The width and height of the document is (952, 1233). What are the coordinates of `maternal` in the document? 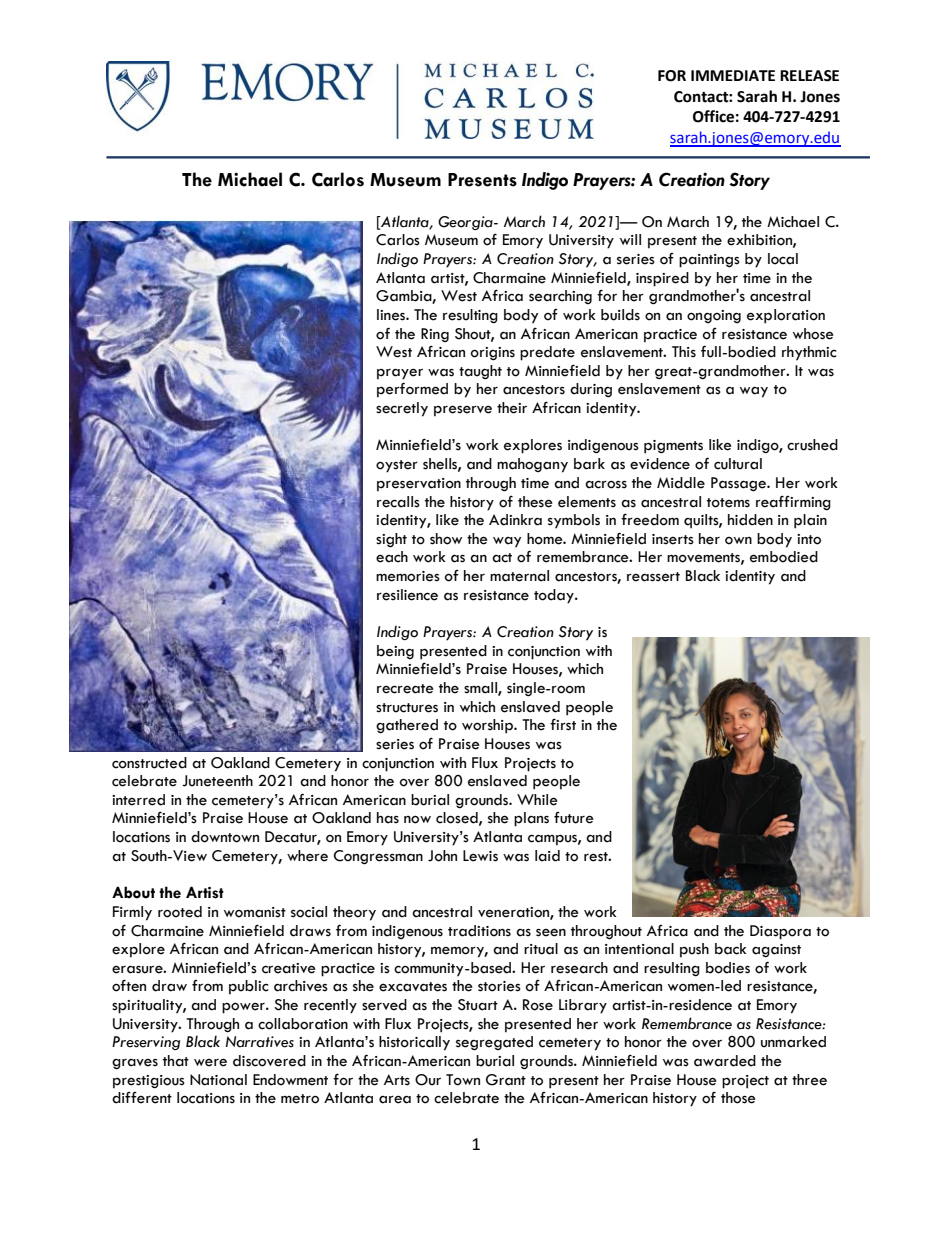 It's located at (519, 576).
